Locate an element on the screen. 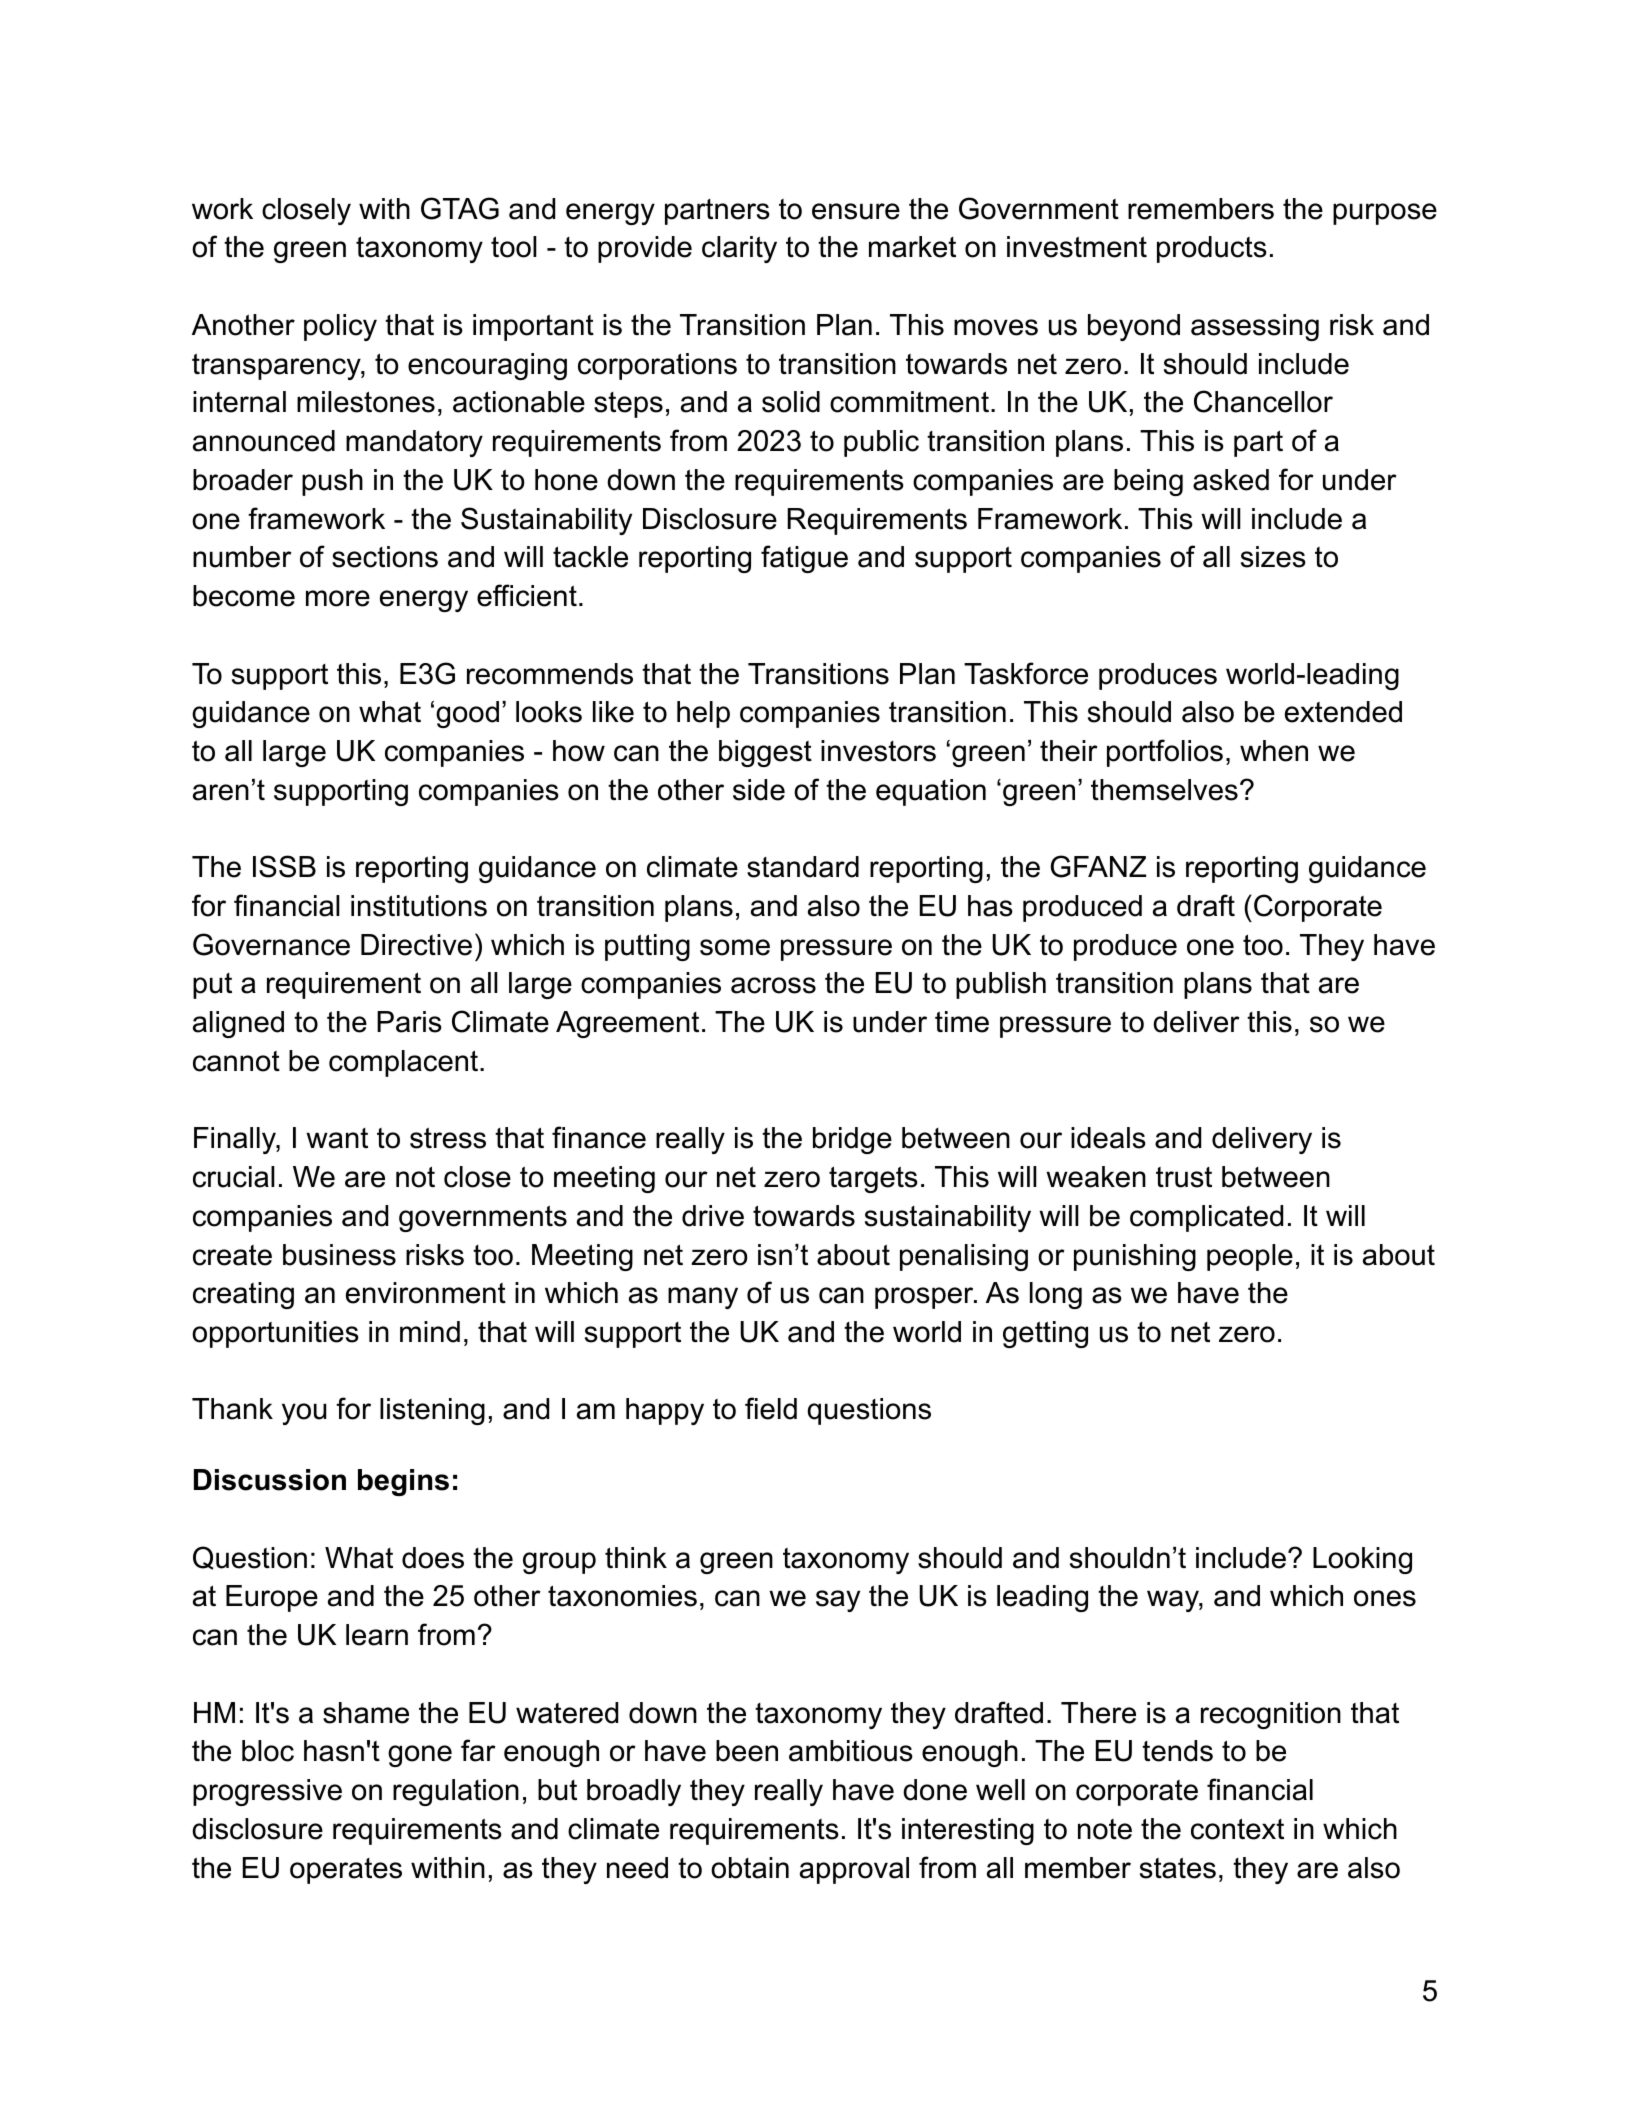 This screenshot has height=2109, width=1630. business is located at coordinates (339, 1255).
